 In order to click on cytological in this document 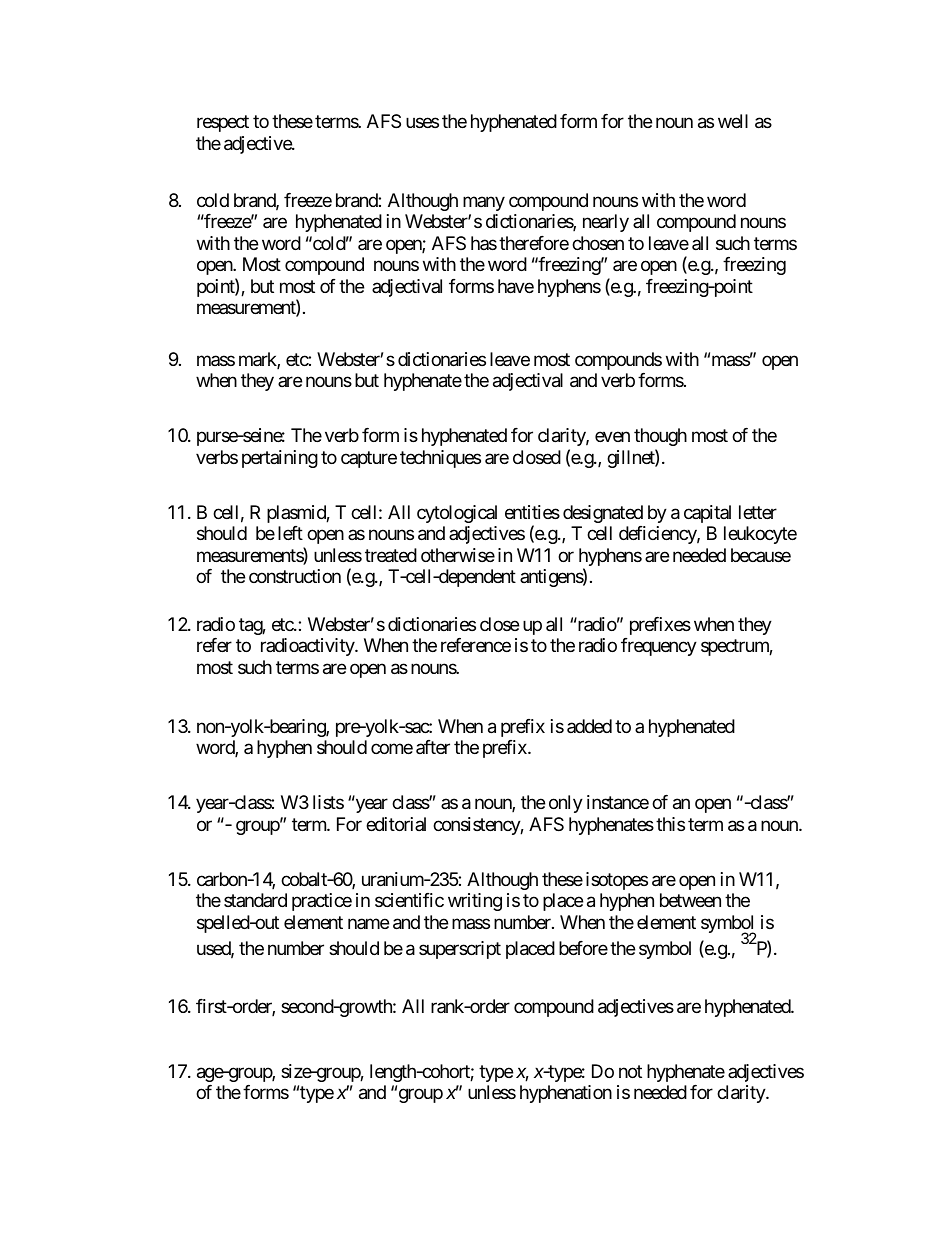, I will do `click(457, 514)`.
